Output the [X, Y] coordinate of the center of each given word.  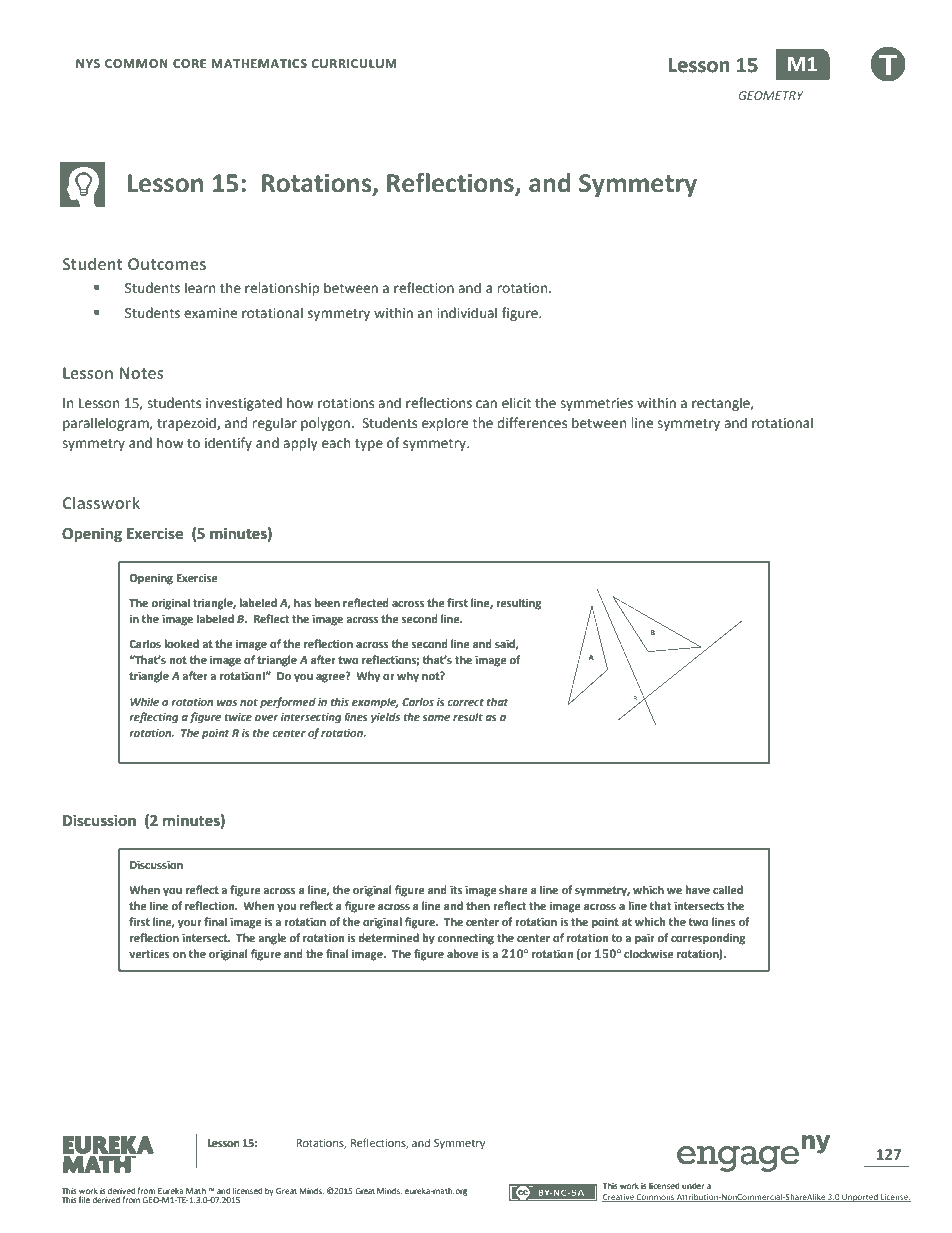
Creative [619, 1198]
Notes [141, 373]
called [728, 889]
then [478, 905]
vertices [149, 954]
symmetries [596, 404]
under [693, 1186]
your [190, 924]
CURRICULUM [354, 63]
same [436, 718]
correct [465, 702]
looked [181, 643]
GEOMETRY [771, 95]
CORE [189, 63]
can [486, 404]
